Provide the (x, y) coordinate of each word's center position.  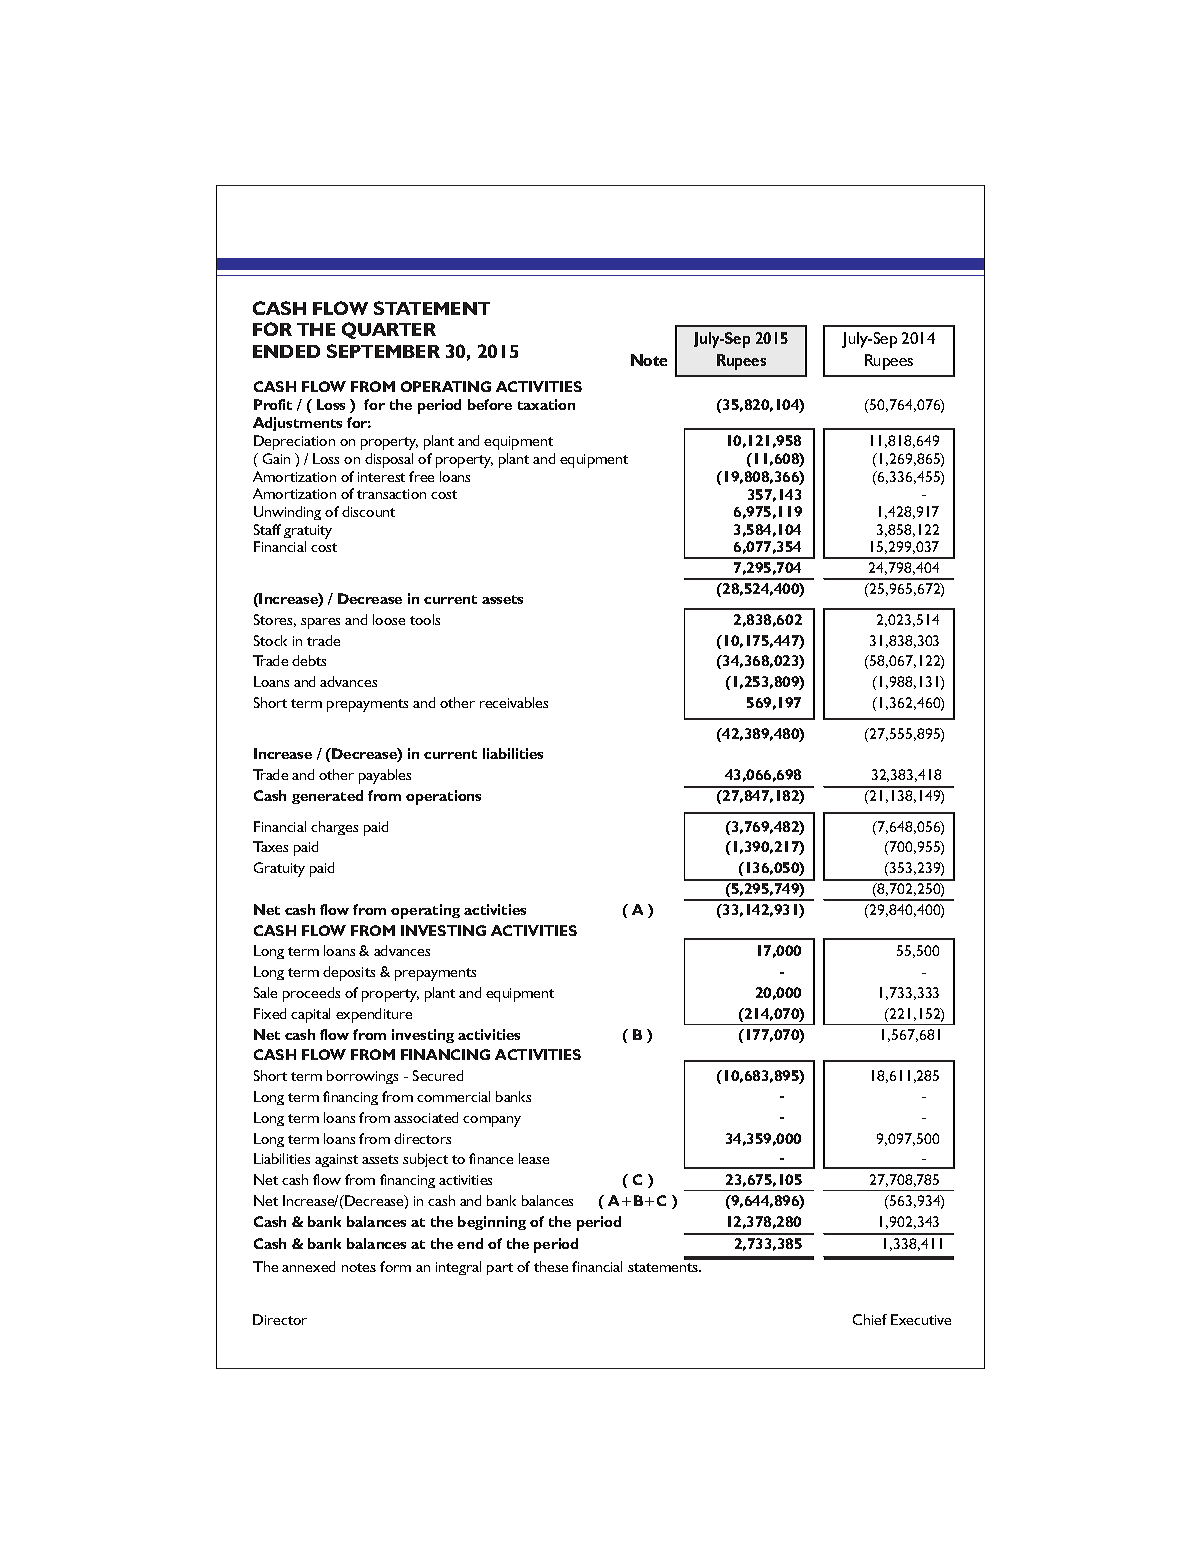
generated (327, 797)
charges (334, 828)
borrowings (362, 1077)
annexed (308, 1266)
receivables (514, 702)
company (492, 1121)
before (490, 404)
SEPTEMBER (383, 351)
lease (534, 1158)
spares (320, 623)
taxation (546, 404)
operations (443, 797)
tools (425, 619)
